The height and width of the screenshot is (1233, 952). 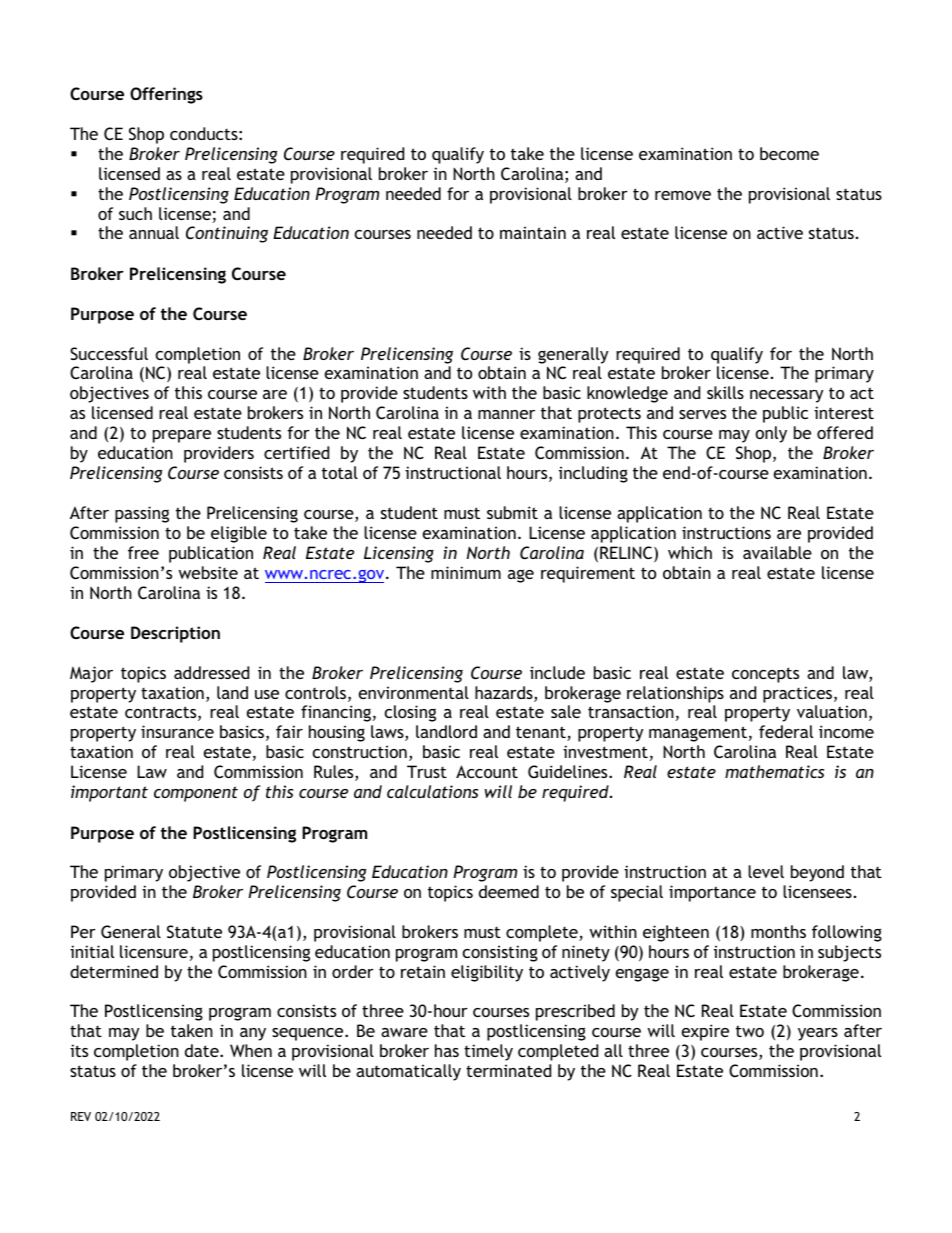 I want to click on two, so click(x=750, y=1031).
